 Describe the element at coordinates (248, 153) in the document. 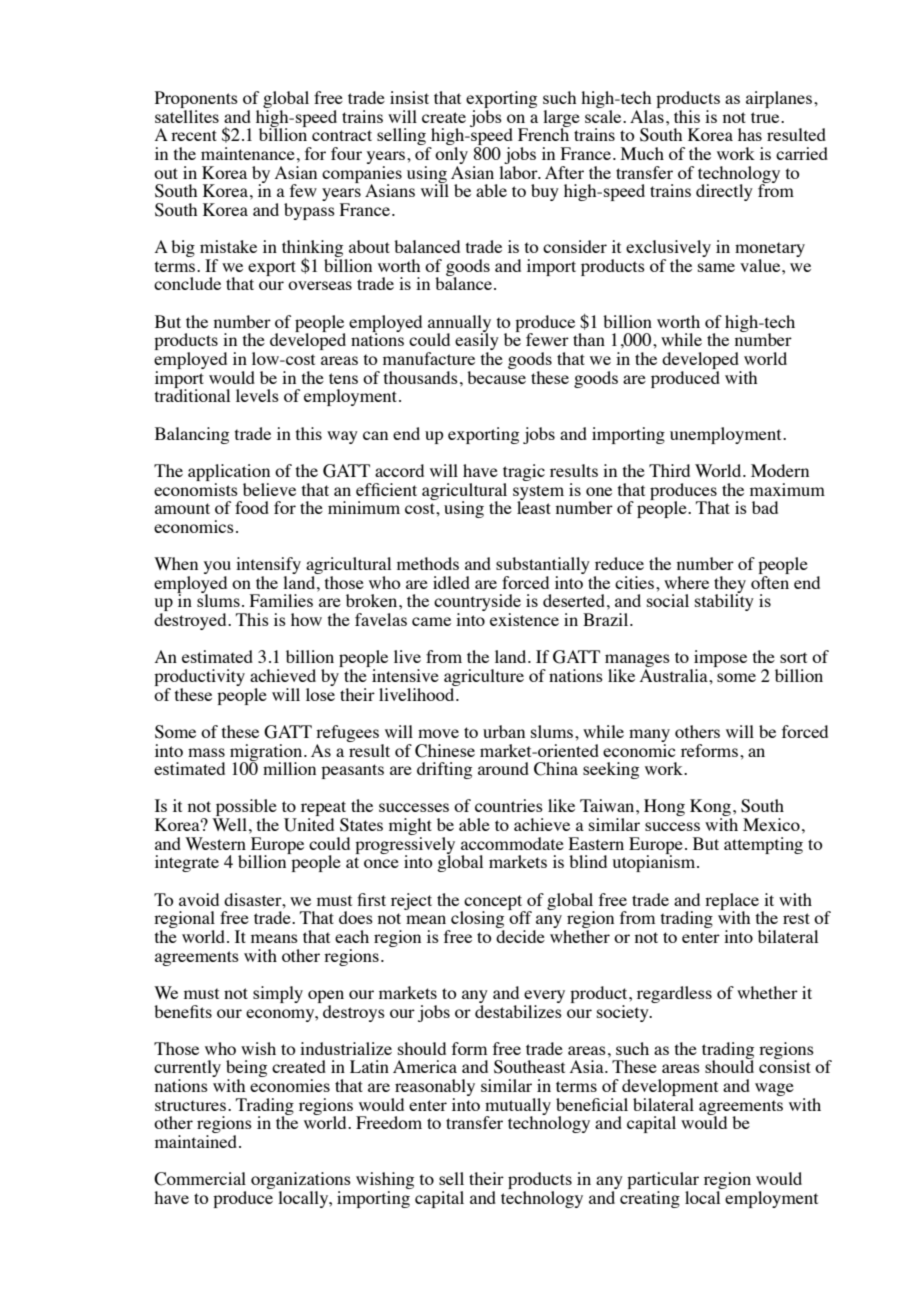

I see `maintenance` at that location.
